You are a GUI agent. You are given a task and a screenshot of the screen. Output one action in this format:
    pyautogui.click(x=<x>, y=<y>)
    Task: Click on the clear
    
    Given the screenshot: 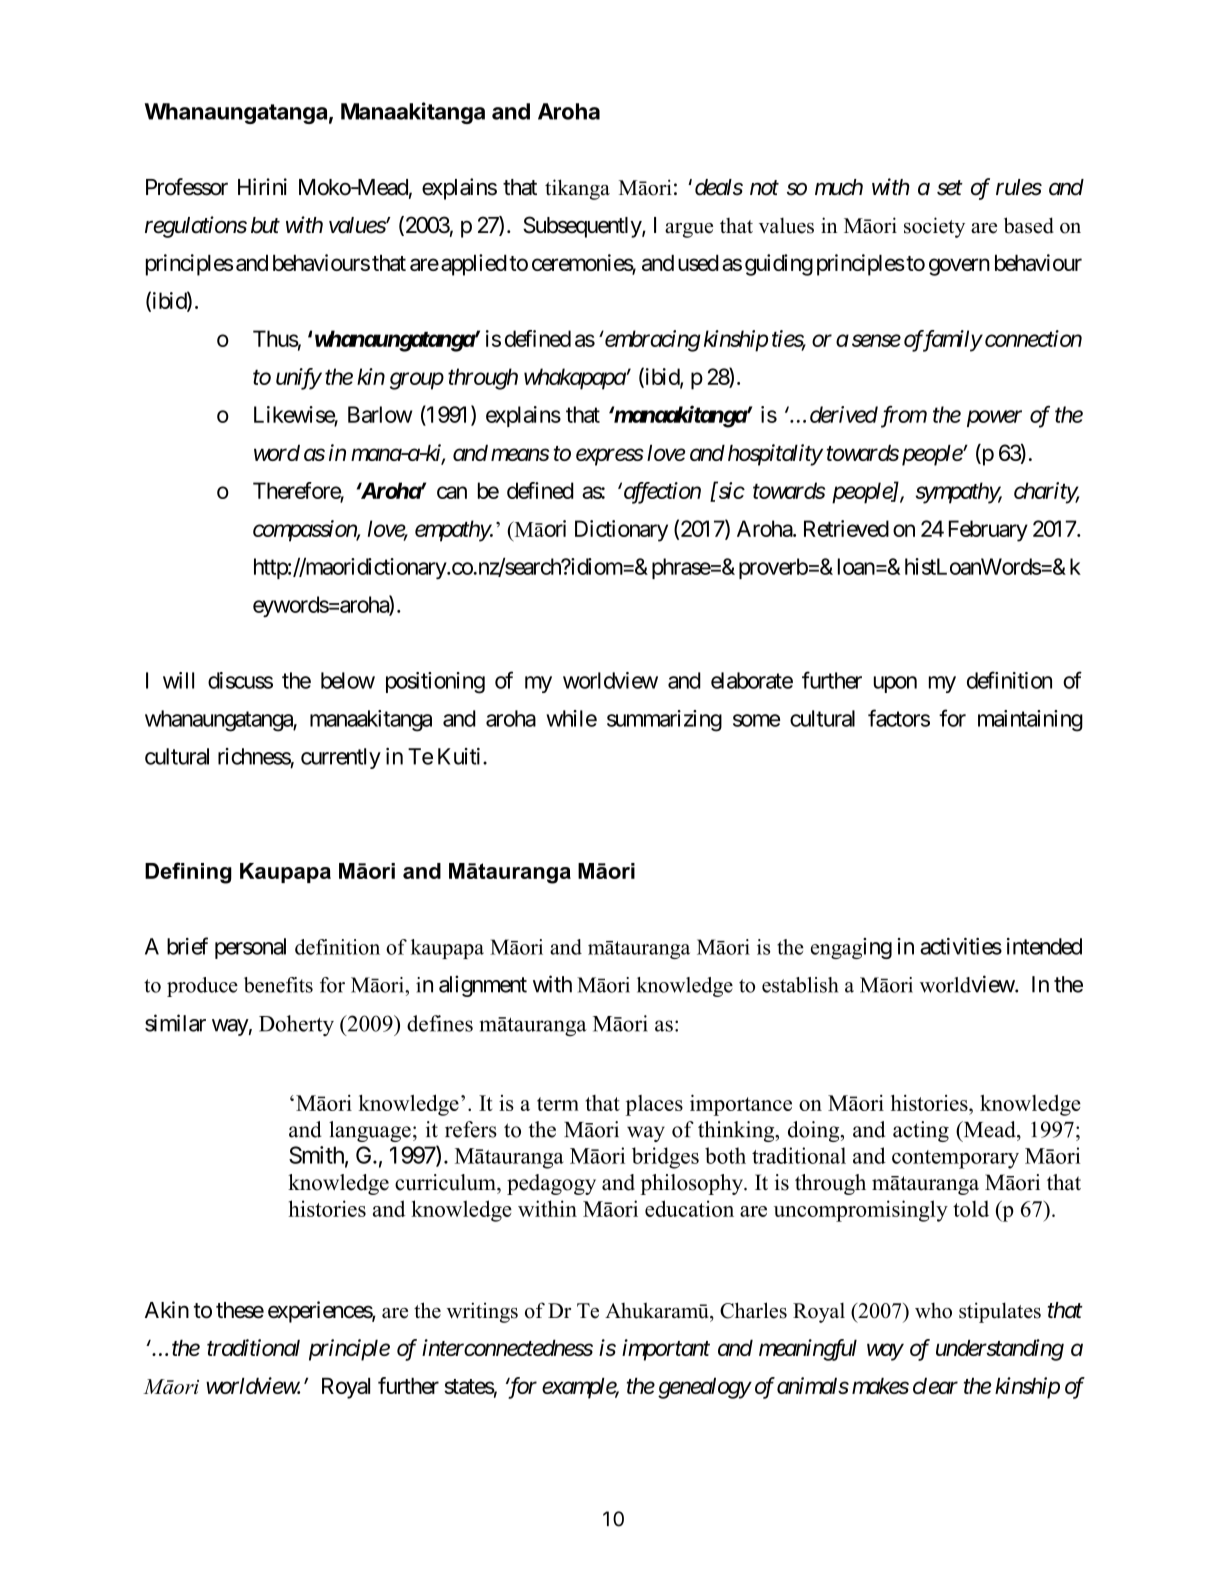 What is the action you would take?
    pyautogui.click(x=935, y=1385)
